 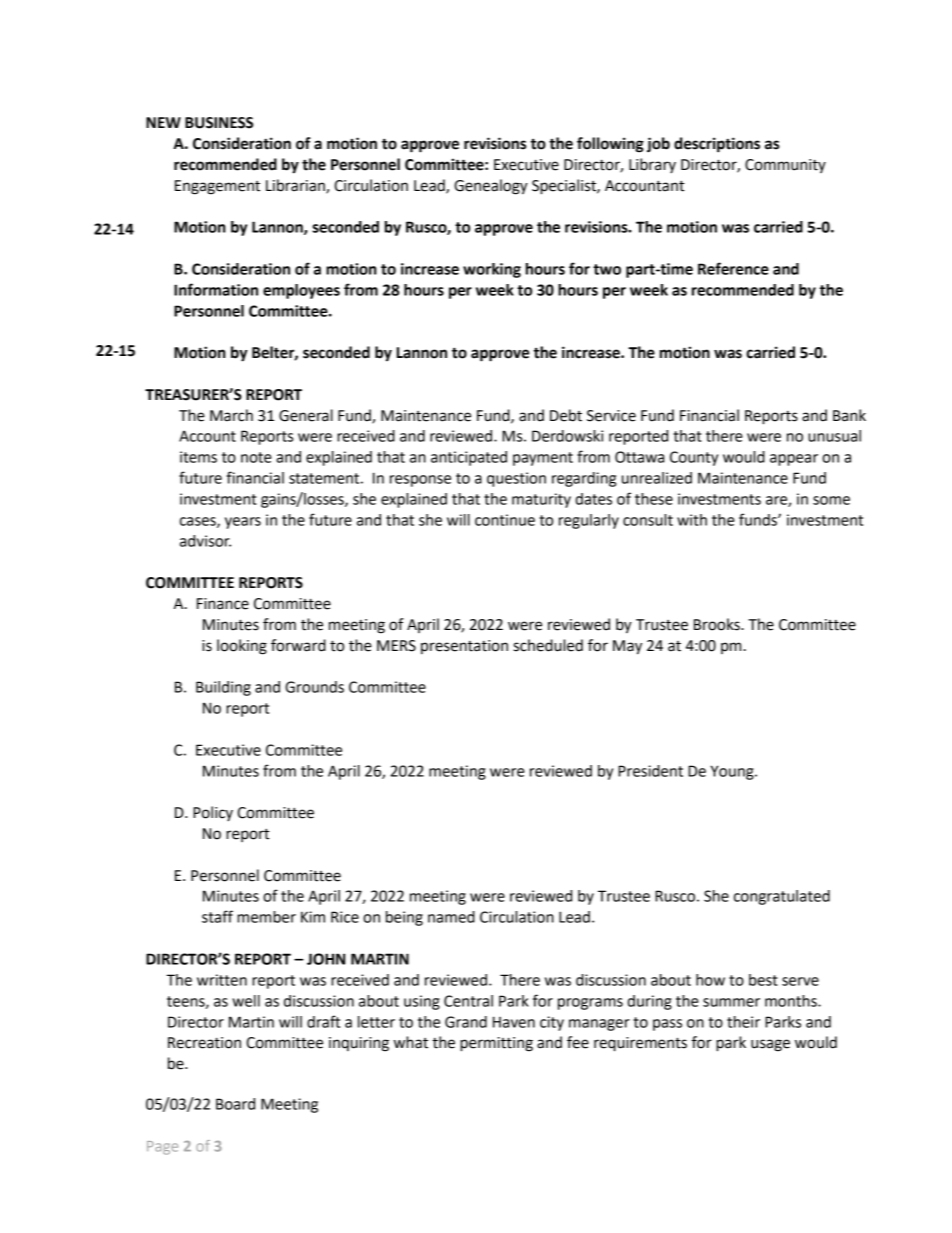 What do you see at coordinates (782, 897) in the screenshot?
I see `congratulated` at bounding box center [782, 897].
